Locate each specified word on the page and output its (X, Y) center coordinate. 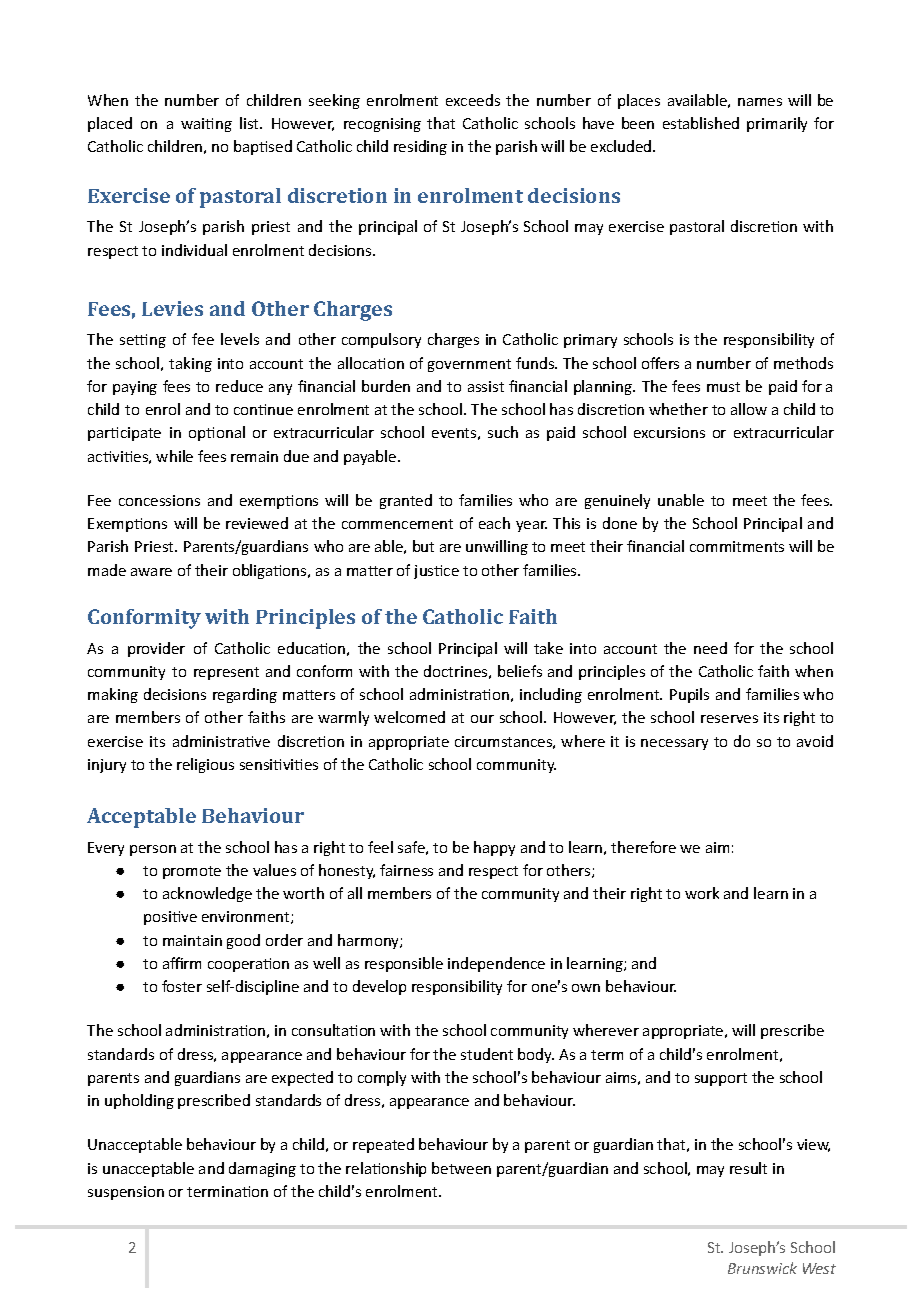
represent (226, 673)
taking (190, 364)
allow (749, 409)
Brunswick (762, 1268)
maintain (192, 940)
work (702, 893)
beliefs (520, 671)
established (701, 123)
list (250, 123)
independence (496, 964)
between (461, 1168)
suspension (126, 1193)
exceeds (473, 100)
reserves (729, 719)
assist (486, 386)
